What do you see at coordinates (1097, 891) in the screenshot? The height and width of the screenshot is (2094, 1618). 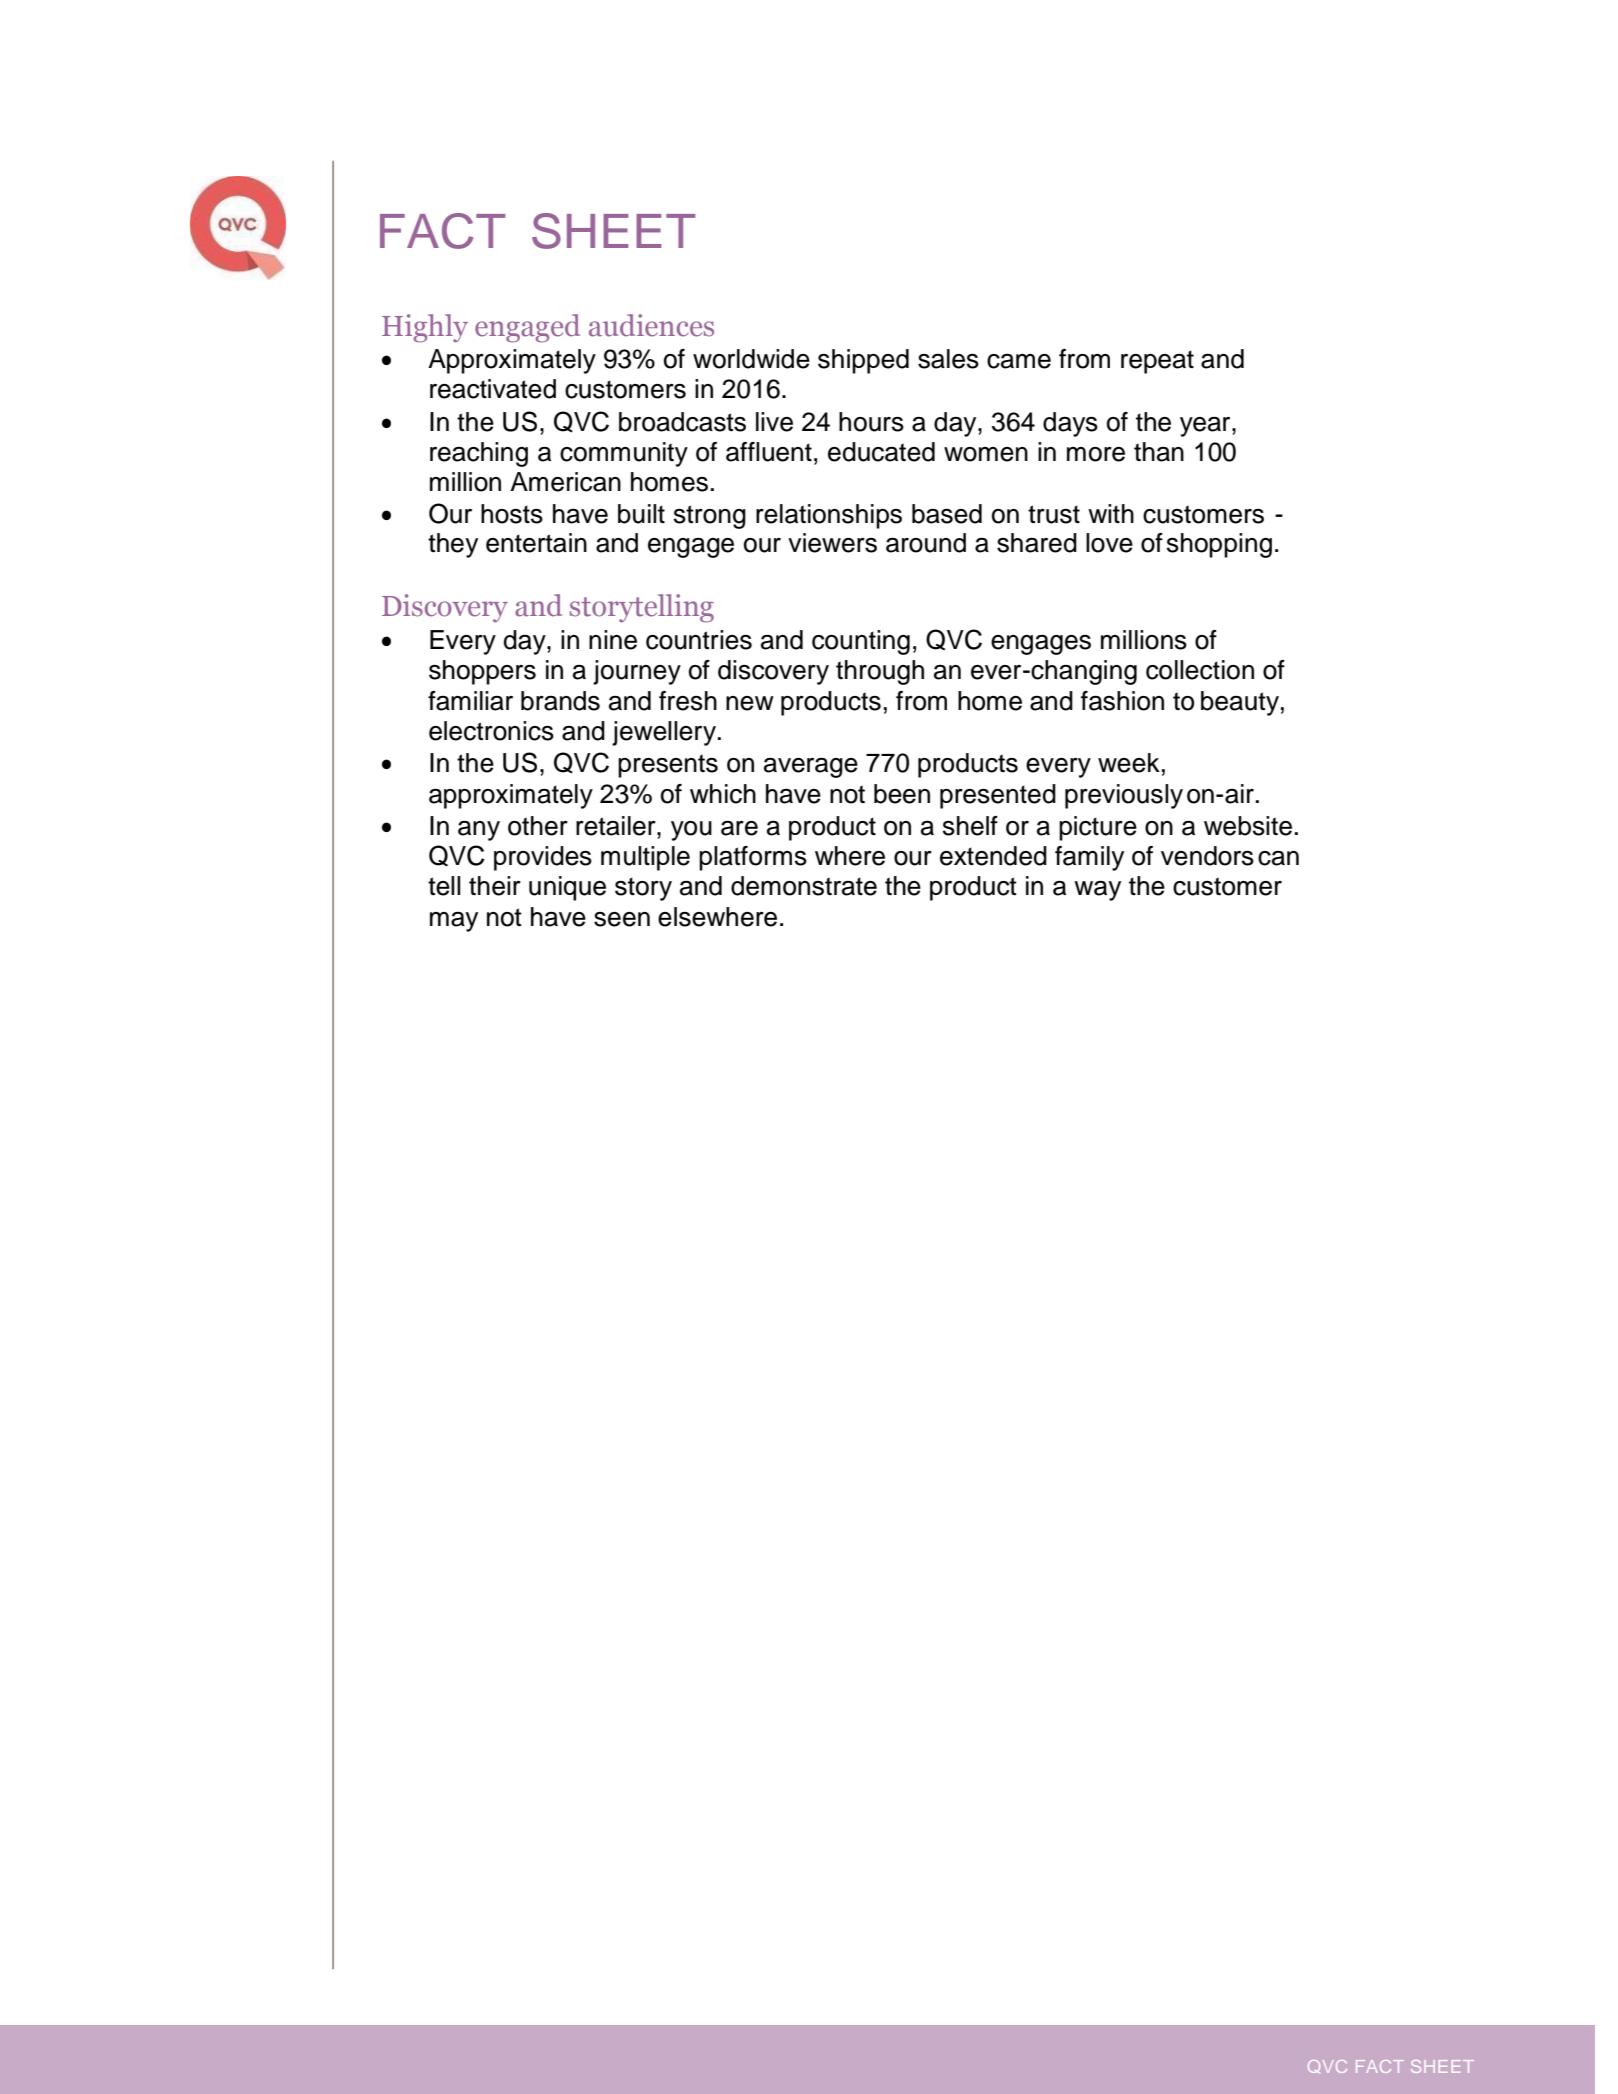 I see `way` at bounding box center [1097, 891].
